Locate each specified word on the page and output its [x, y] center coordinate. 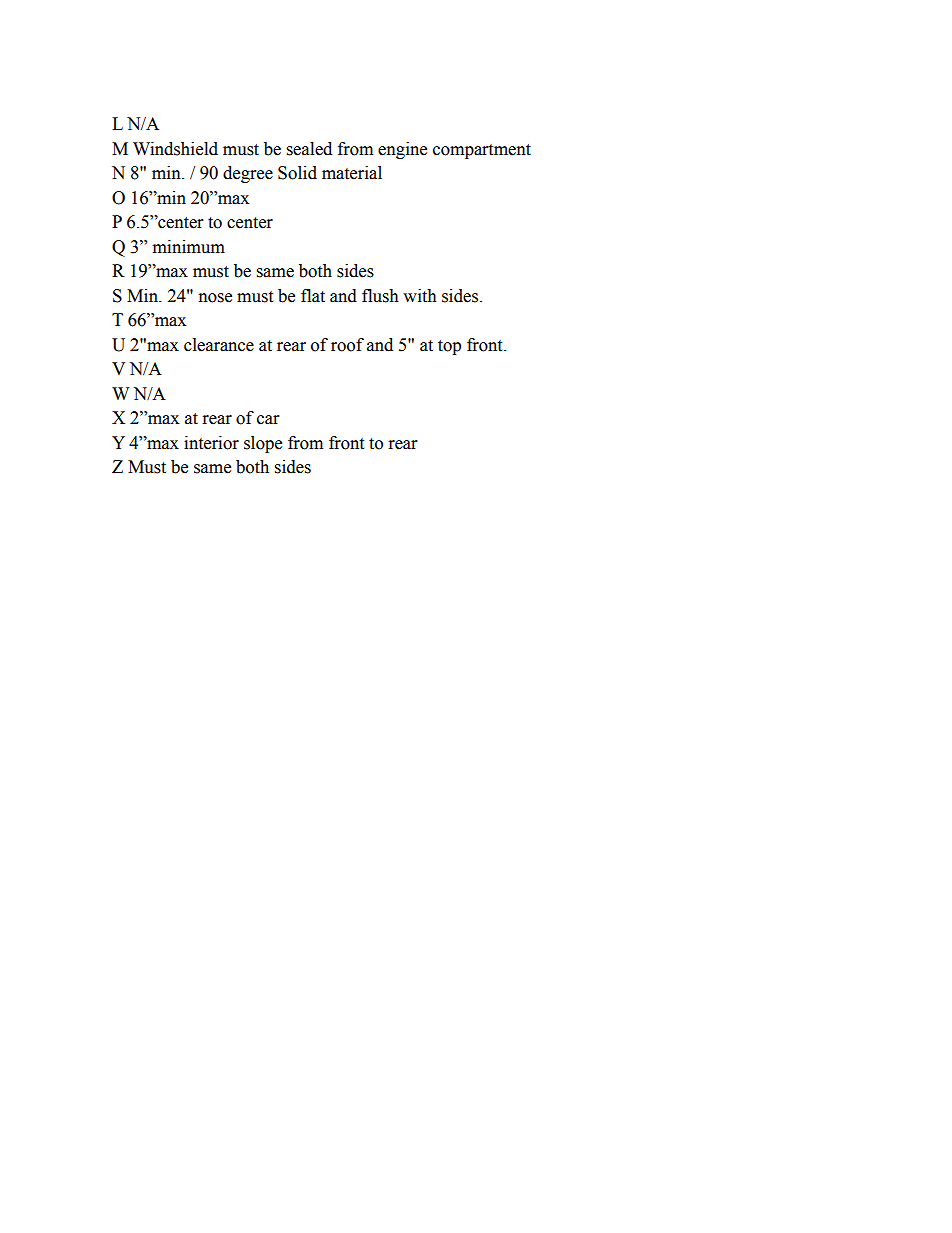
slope [263, 444]
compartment [482, 151]
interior [211, 443]
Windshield [175, 149]
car [268, 420]
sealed [309, 149]
